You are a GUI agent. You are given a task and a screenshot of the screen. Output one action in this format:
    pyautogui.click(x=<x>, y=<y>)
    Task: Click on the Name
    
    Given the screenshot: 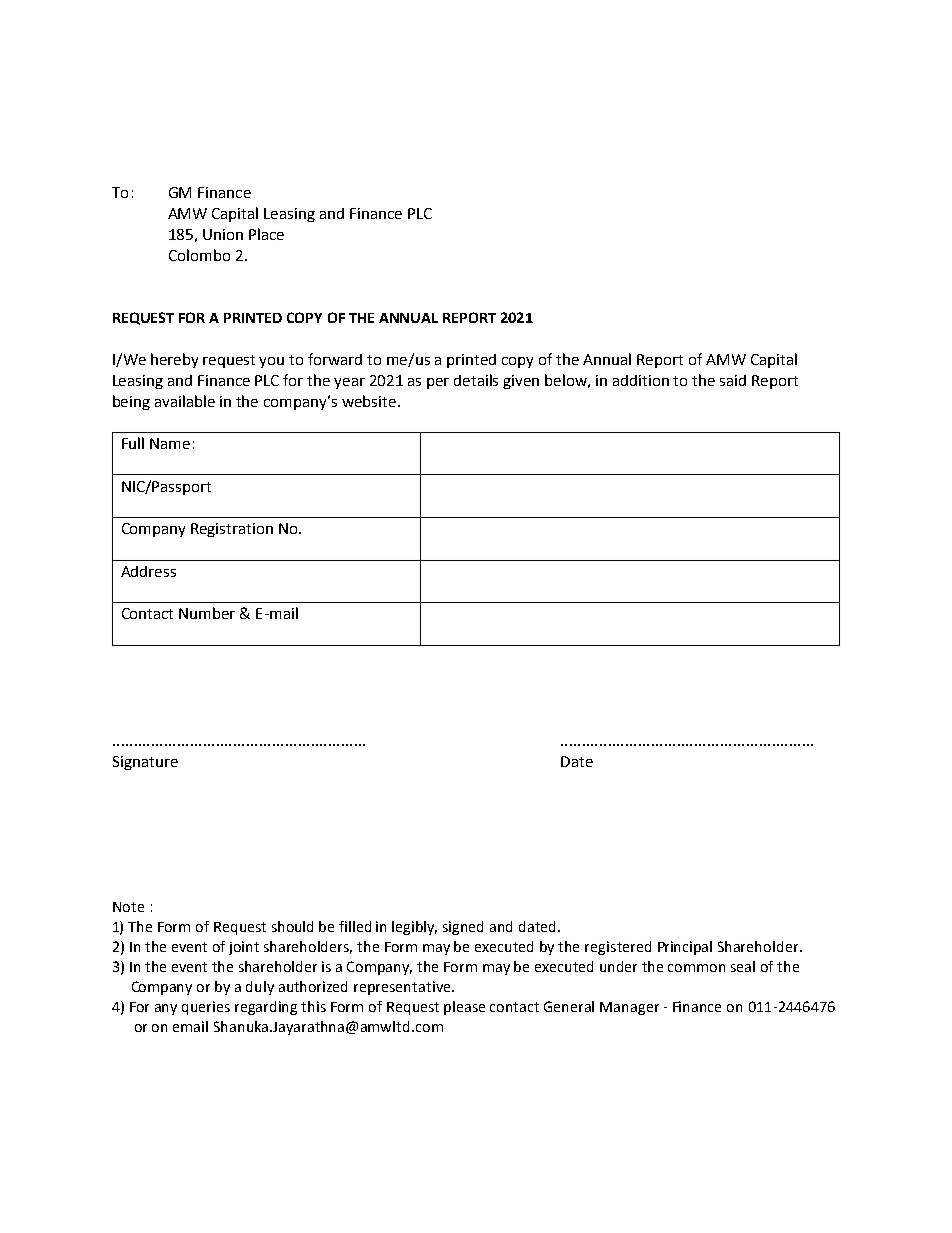 What is the action you would take?
    pyautogui.click(x=170, y=443)
